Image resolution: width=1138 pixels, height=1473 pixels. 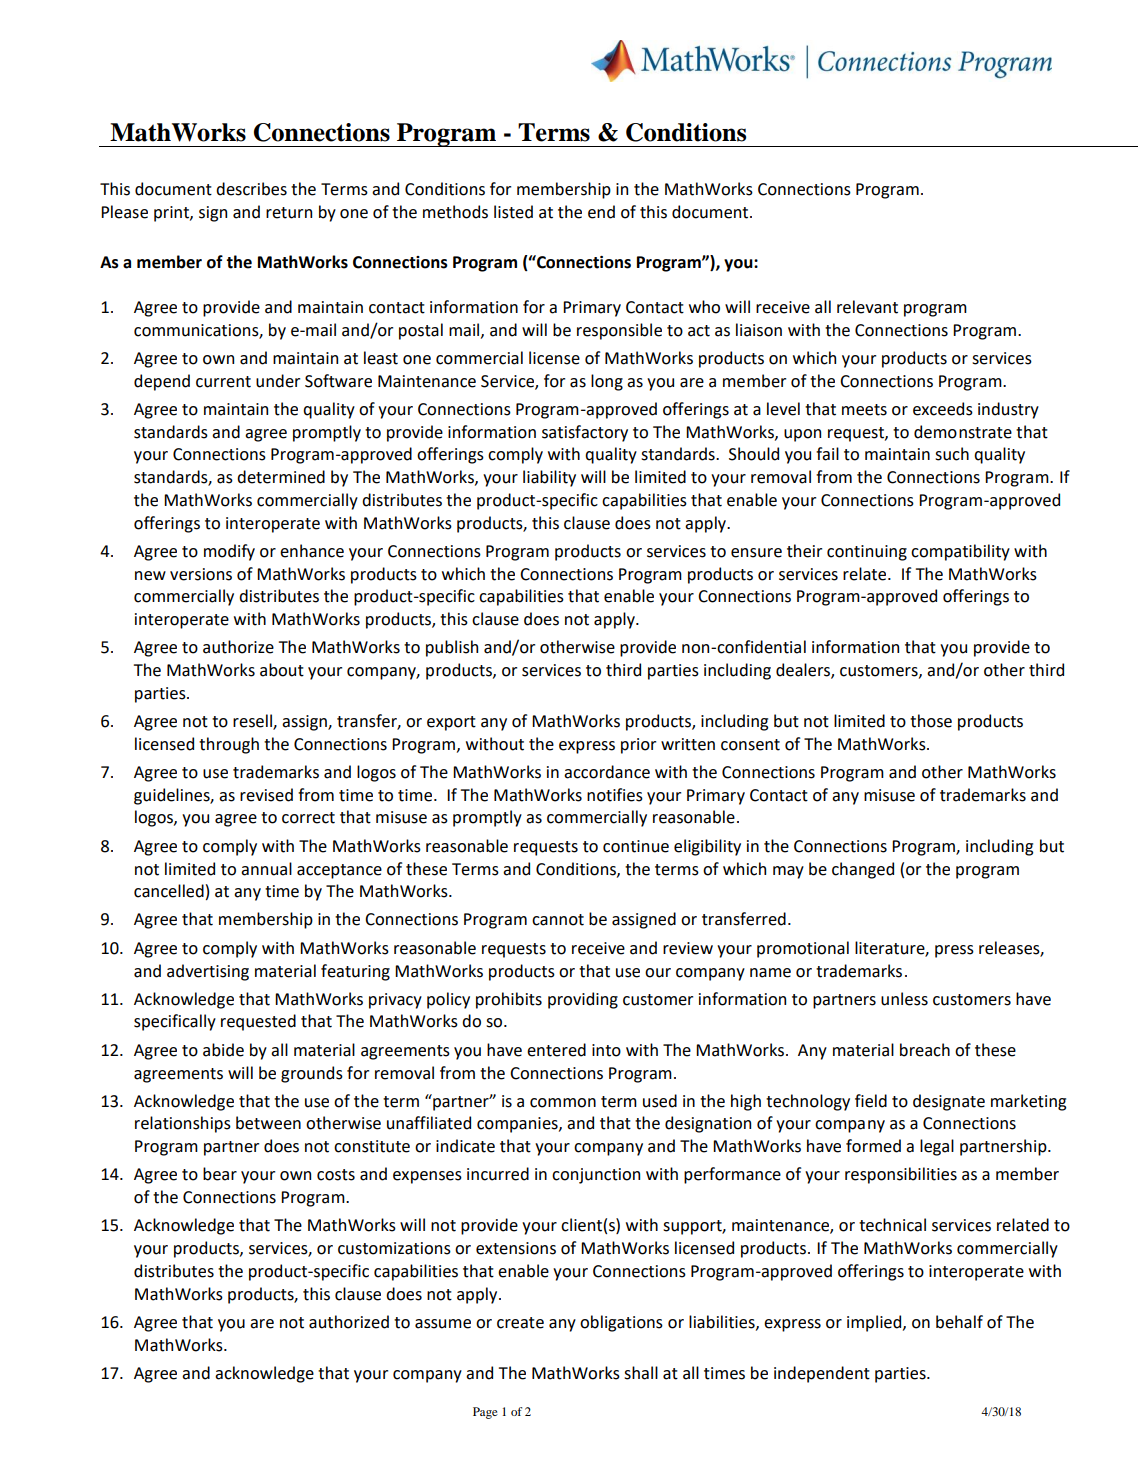 I want to click on assume, so click(x=443, y=1324).
